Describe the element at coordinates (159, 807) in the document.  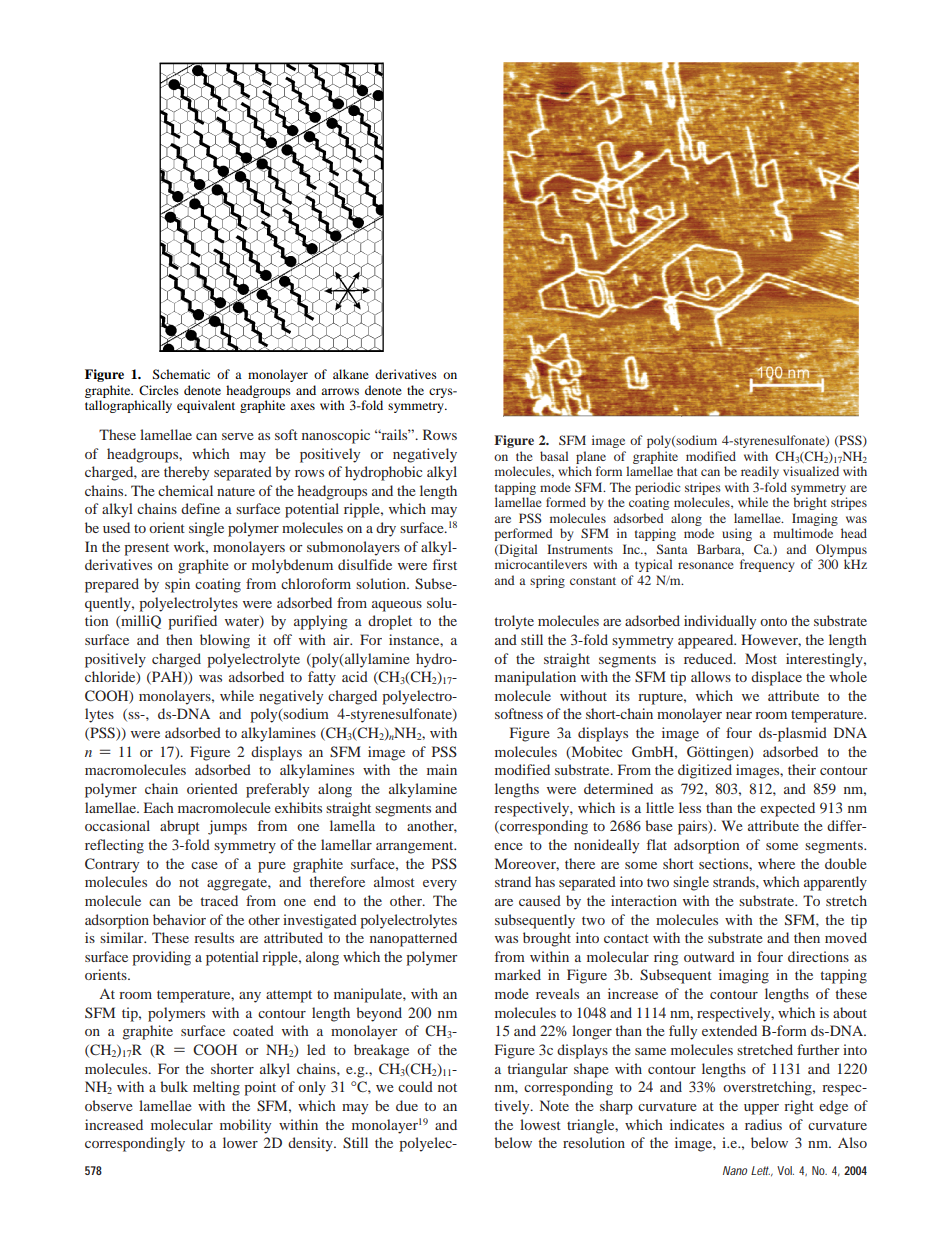
I see `Each` at that location.
